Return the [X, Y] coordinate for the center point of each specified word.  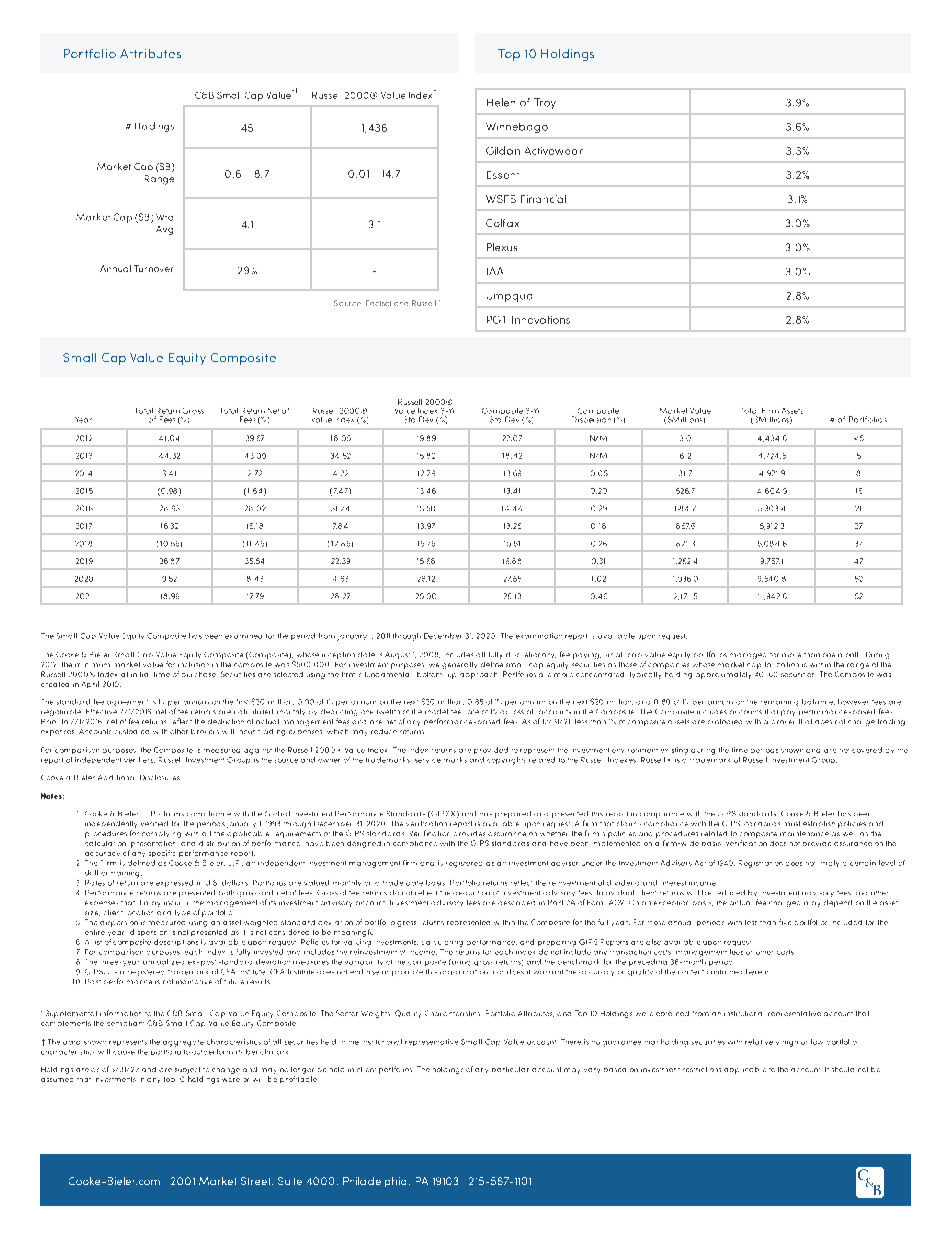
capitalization [773, 665]
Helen [501, 102]
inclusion [193, 664]
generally [459, 665]
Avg [164, 230]
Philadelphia [374, 1182]
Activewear [554, 151]
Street [257, 1181]
